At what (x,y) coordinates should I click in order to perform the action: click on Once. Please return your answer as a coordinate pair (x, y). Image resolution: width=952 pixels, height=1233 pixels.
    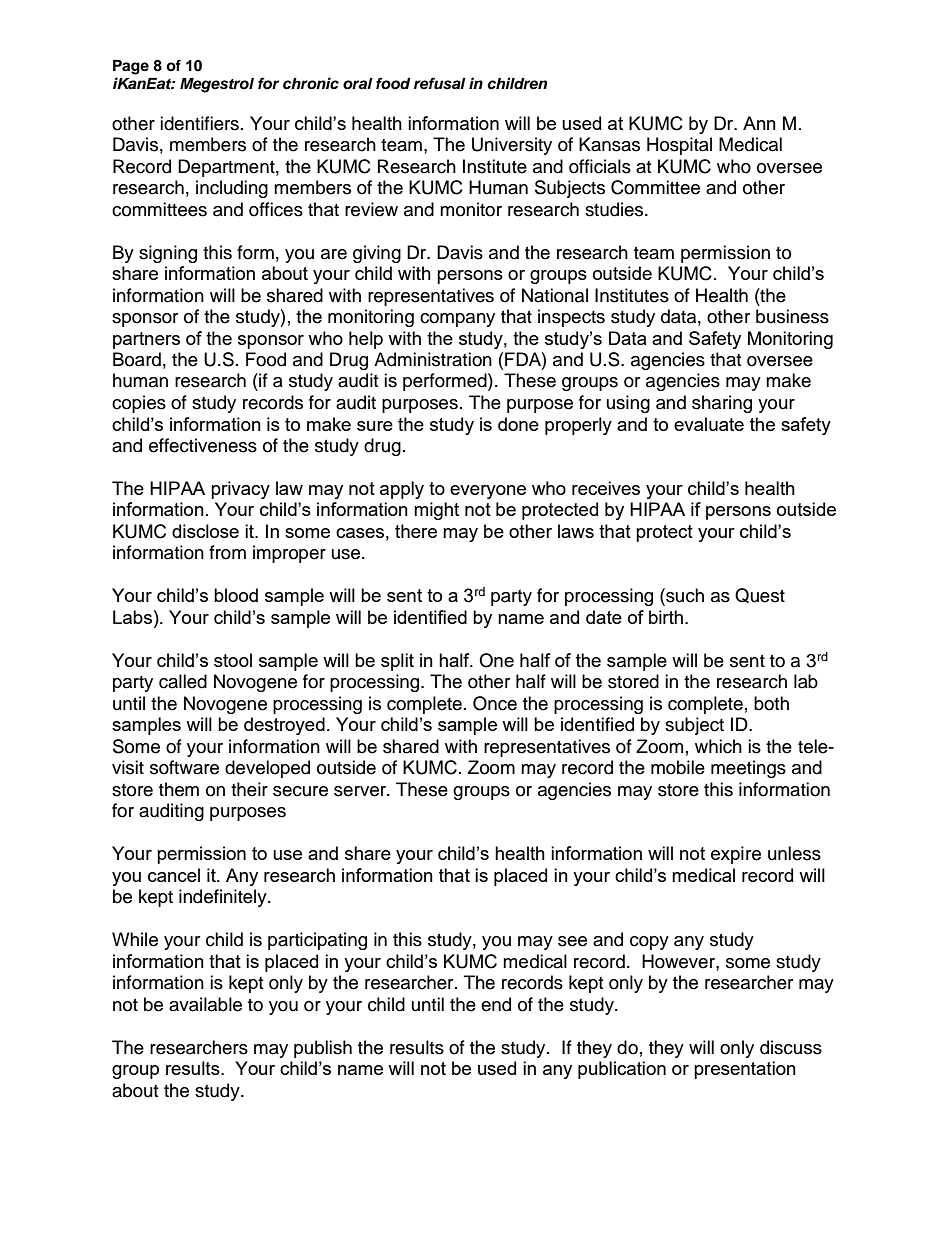
    Looking at the image, I should click on (495, 703).
